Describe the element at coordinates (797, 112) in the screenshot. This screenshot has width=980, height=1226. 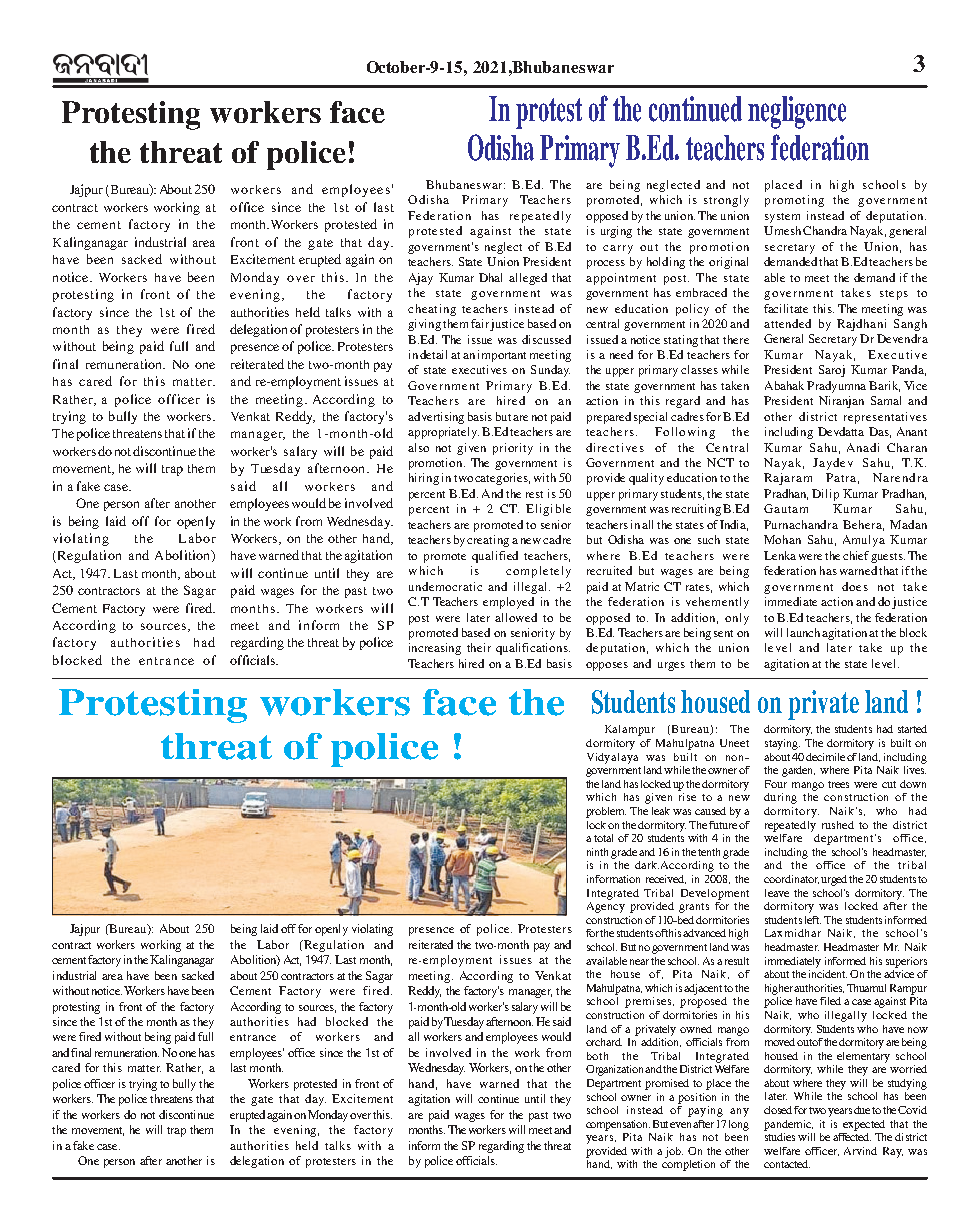
I see `negligence` at that location.
